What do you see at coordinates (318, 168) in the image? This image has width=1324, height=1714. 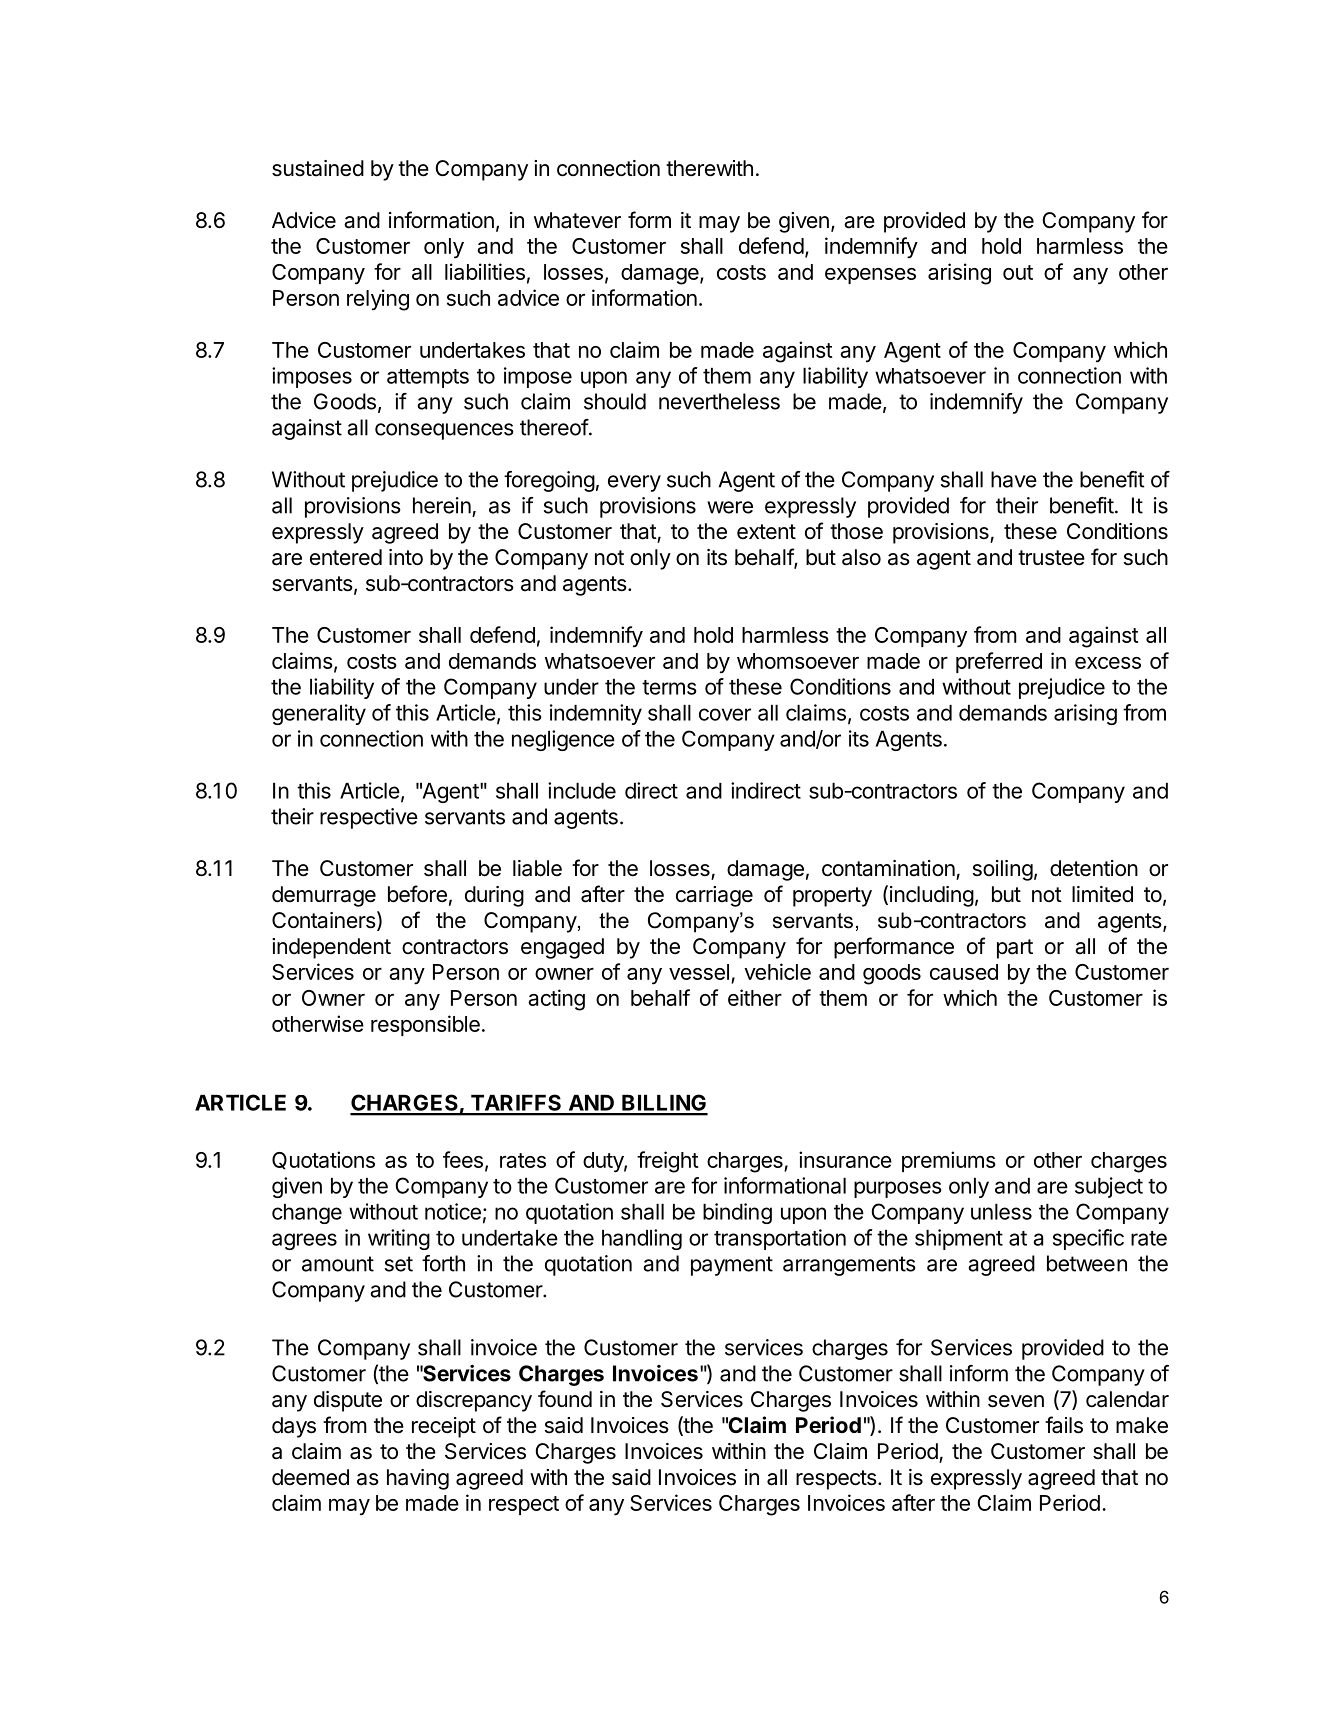 I see `sustained` at bounding box center [318, 168].
